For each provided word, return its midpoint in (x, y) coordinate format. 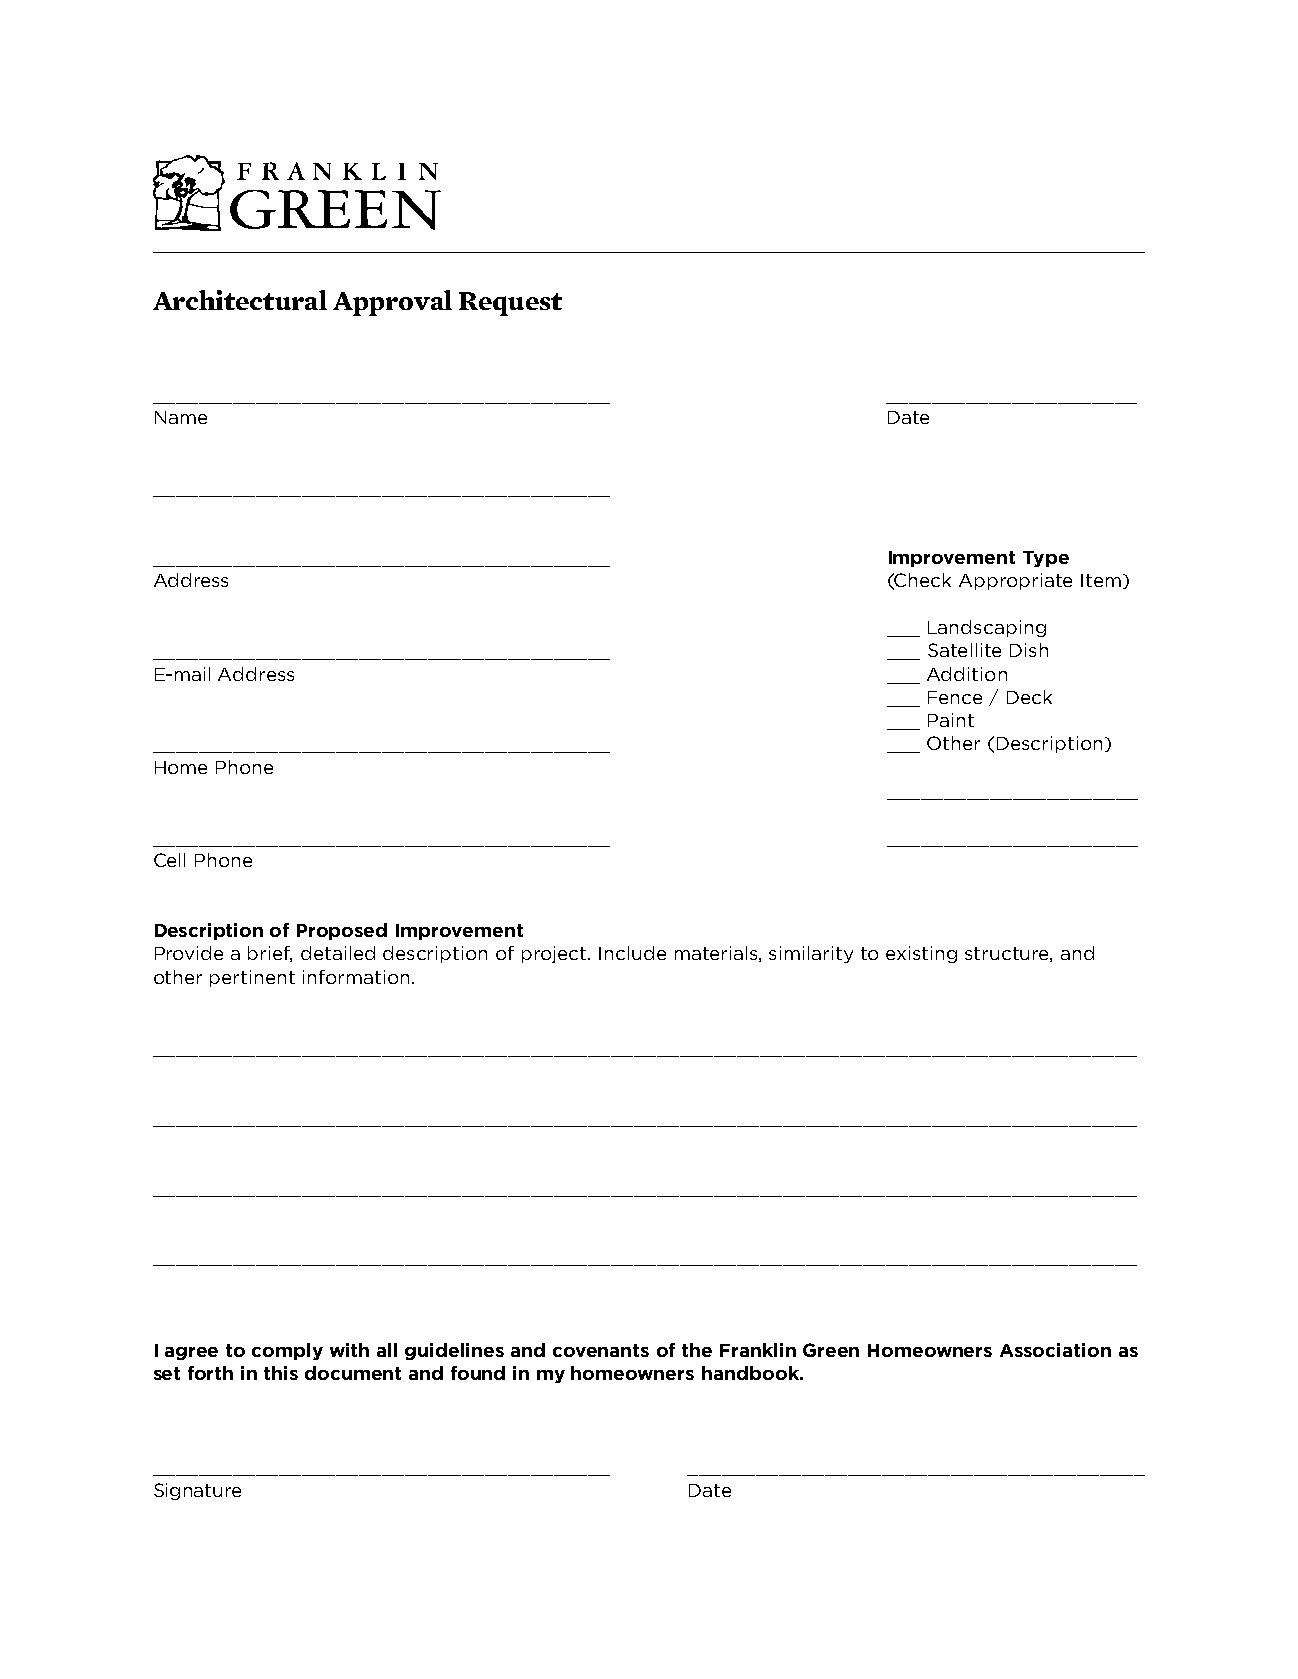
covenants (601, 1350)
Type (1046, 559)
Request (510, 304)
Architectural (240, 300)
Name (181, 417)
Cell (169, 860)
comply (287, 1351)
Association (1055, 1350)
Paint (951, 720)
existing (921, 954)
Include (632, 953)
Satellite (964, 650)
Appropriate (1015, 581)
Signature (197, 1491)
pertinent (252, 978)
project (555, 954)
